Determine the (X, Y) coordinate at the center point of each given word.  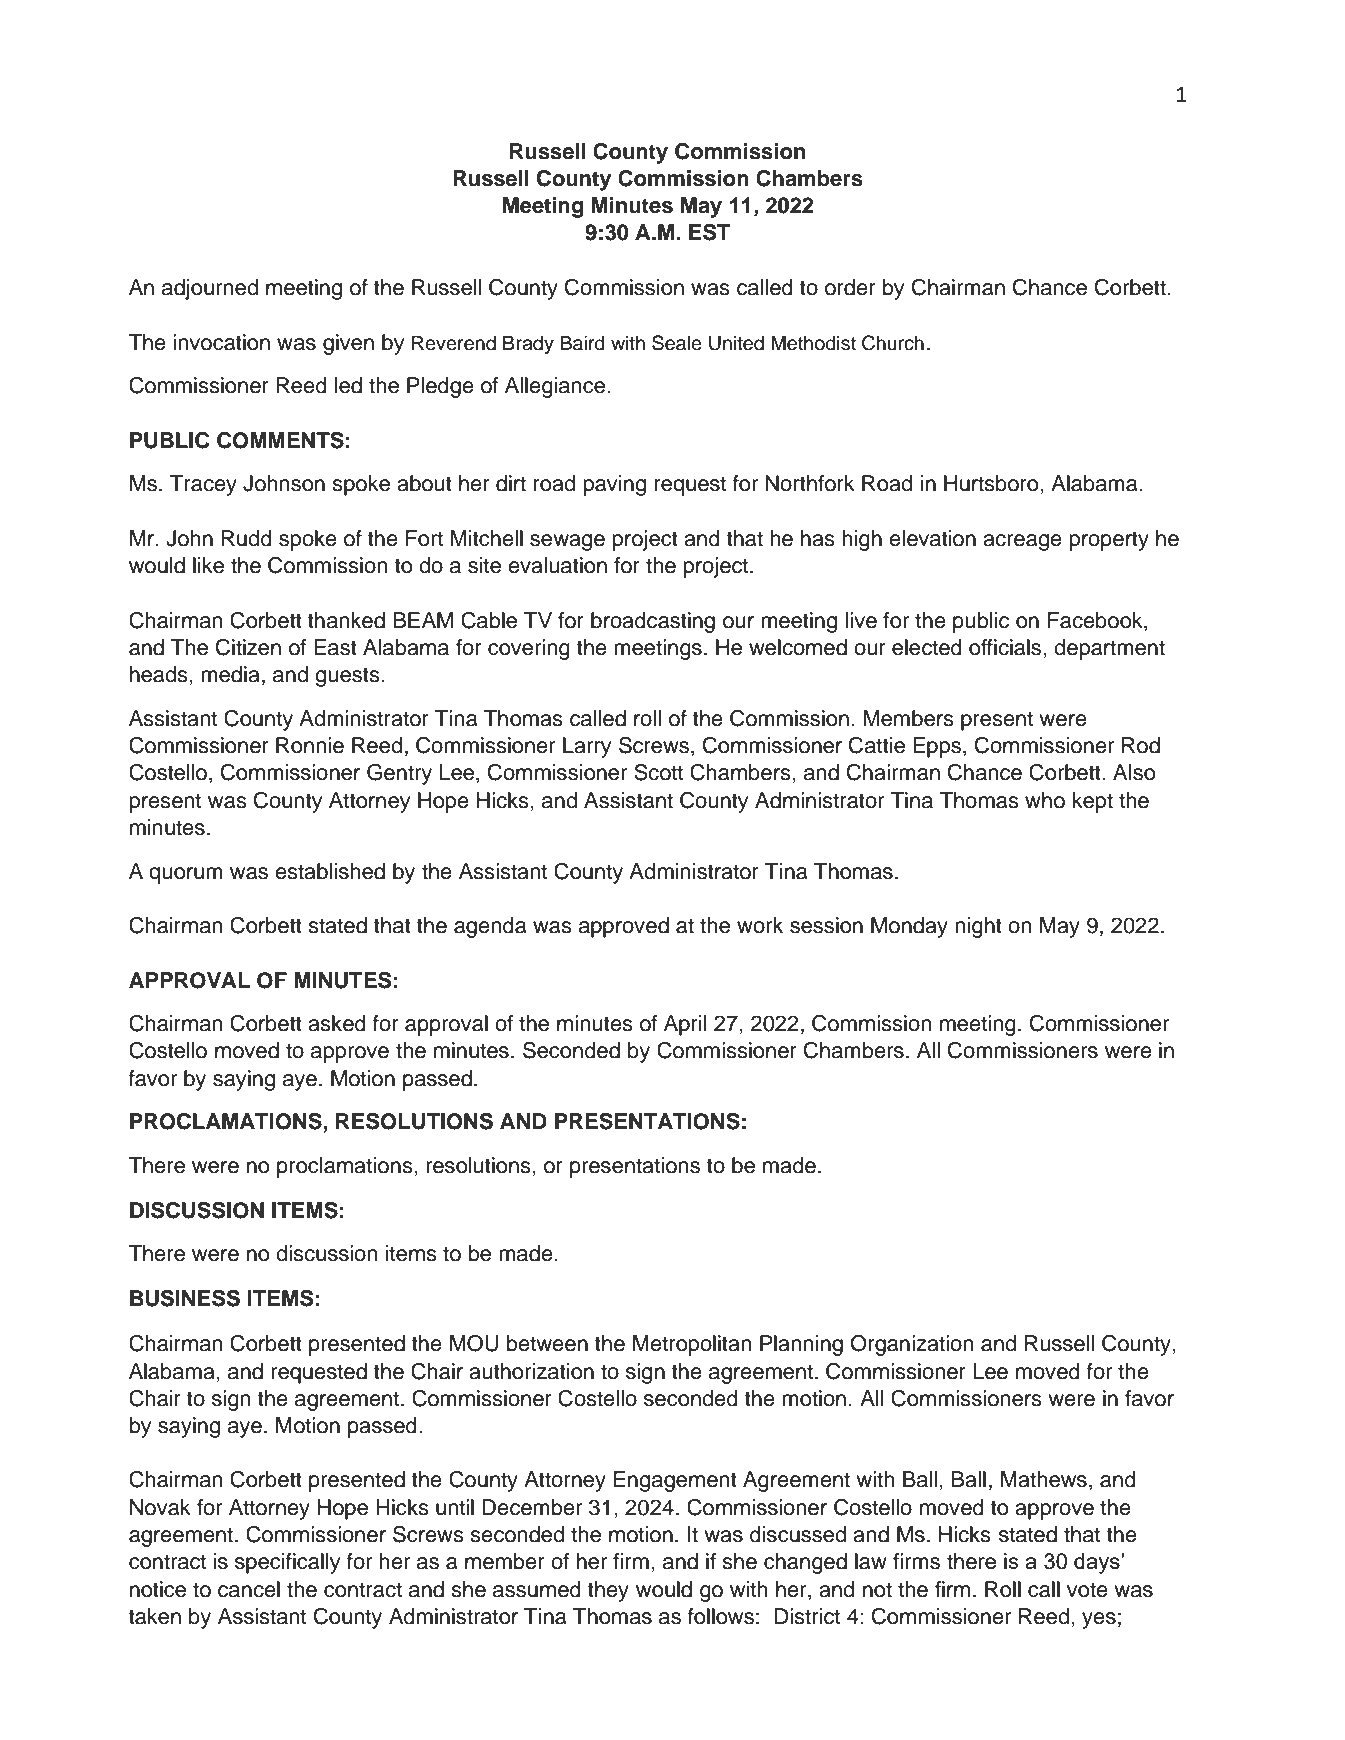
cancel (249, 1589)
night (978, 927)
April (685, 1025)
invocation (221, 342)
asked (337, 1023)
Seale (677, 343)
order (850, 287)
